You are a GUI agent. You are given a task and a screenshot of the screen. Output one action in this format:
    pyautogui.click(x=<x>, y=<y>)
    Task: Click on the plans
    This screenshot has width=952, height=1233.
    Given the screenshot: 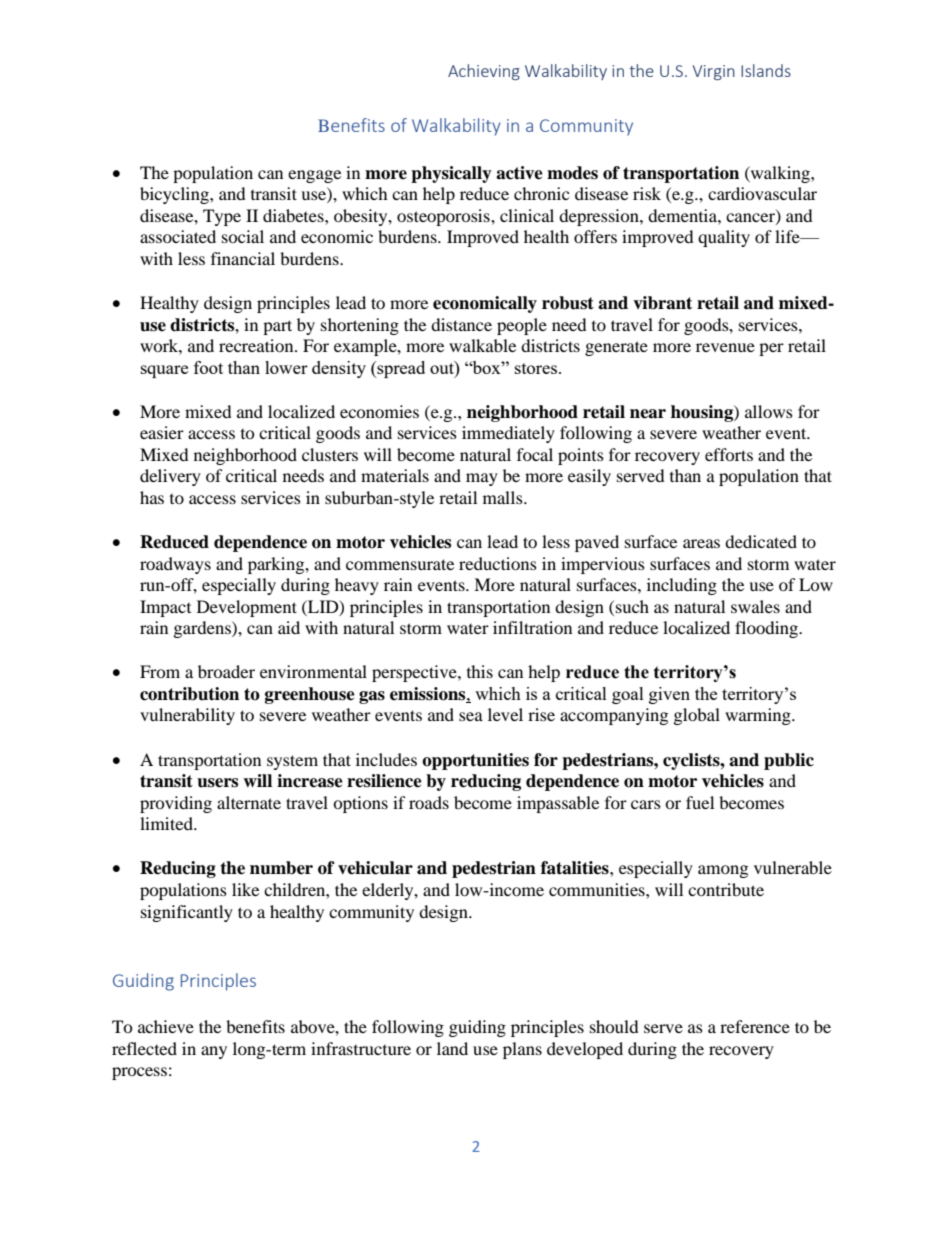 What is the action you would take?
    pyautogui.click(x=522, y=1050)
